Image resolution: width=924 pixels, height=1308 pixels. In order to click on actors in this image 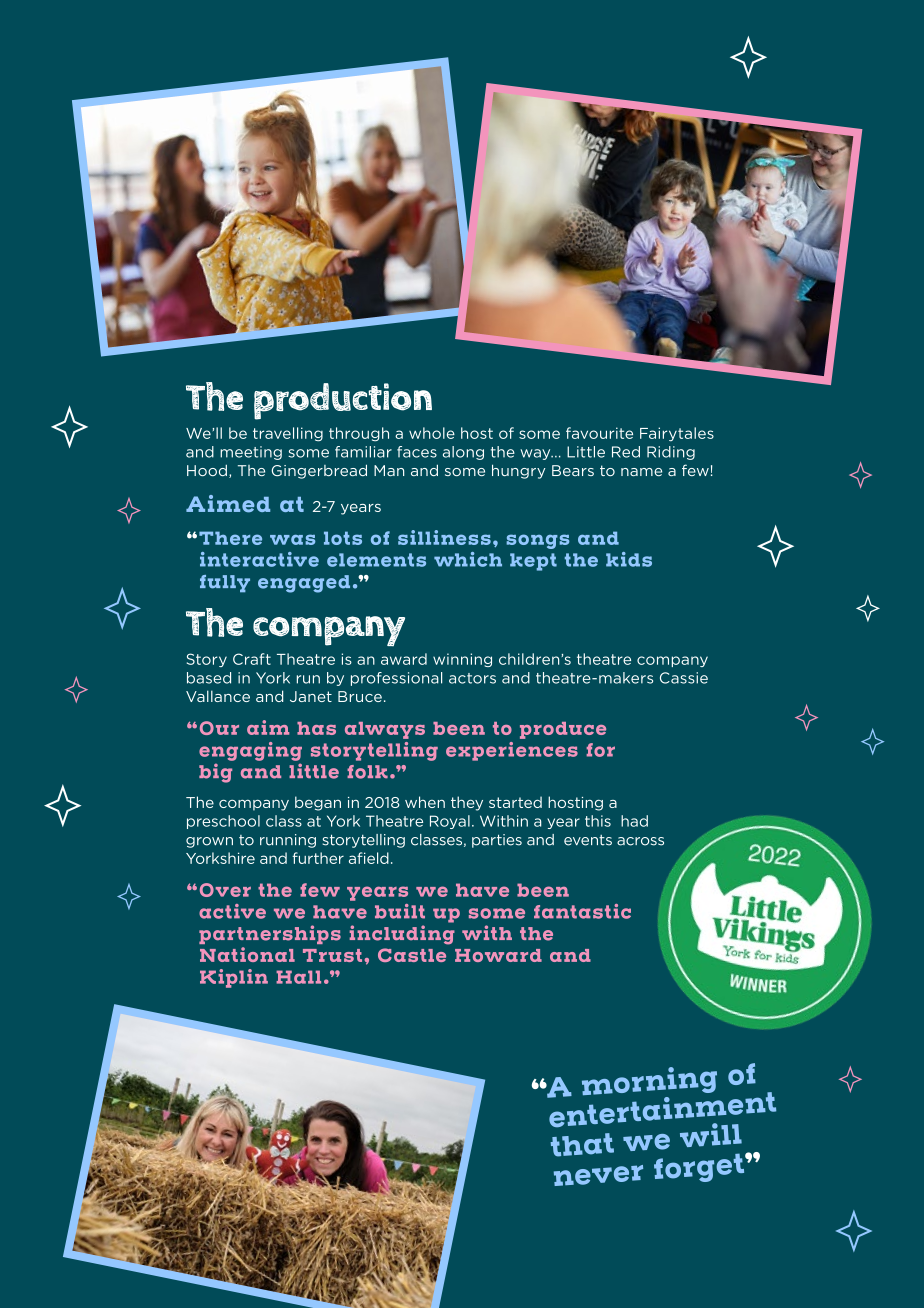, I will do `click(472, 678)`.
